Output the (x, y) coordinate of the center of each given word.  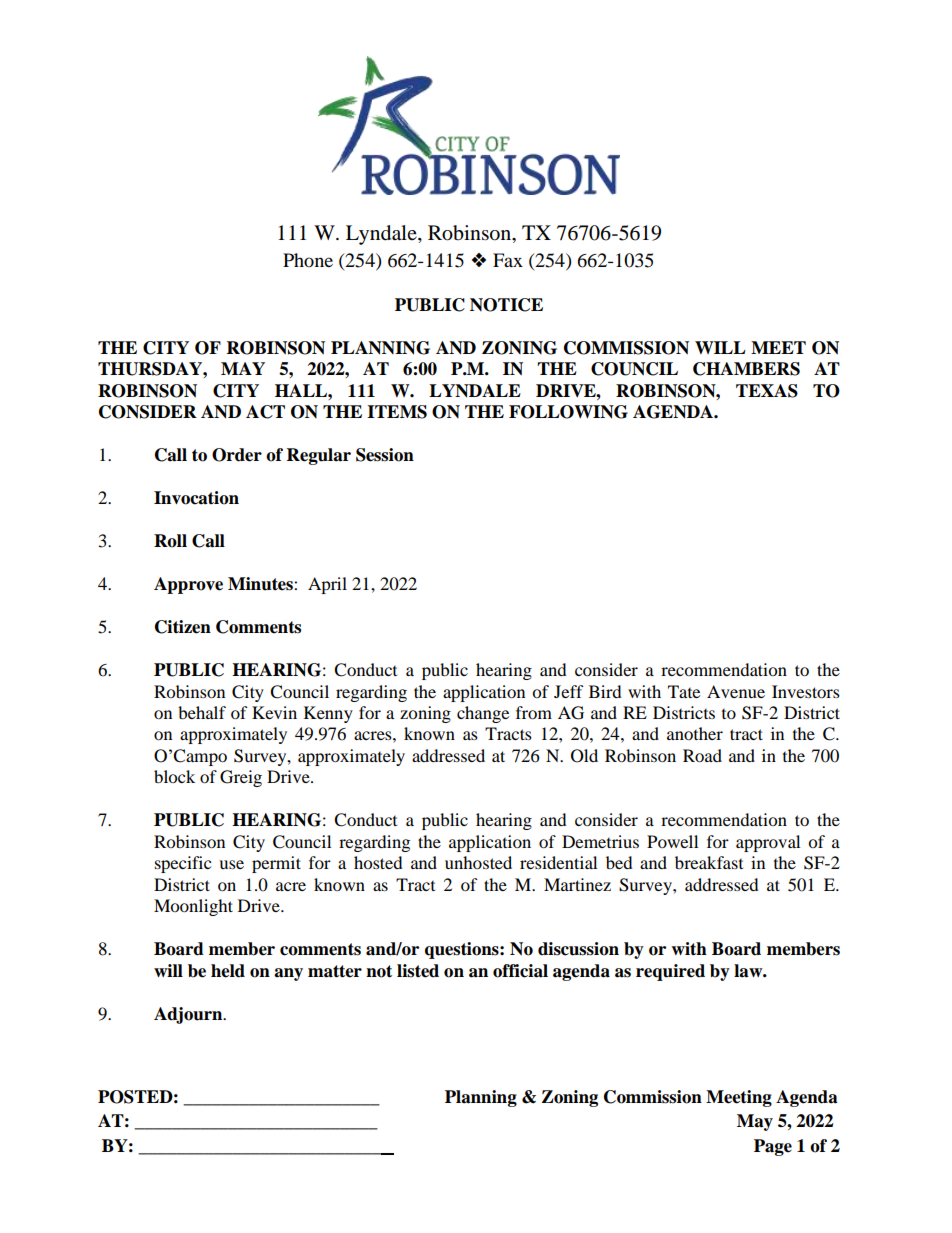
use (231, 864)
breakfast (709, 862)
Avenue (736, 691)
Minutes (261, 584)
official (520, 971)
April (327, 585)
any (288, 974)
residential (558, 862)
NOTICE (506, 305)
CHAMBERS (746, 369)
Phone (308, 260)
